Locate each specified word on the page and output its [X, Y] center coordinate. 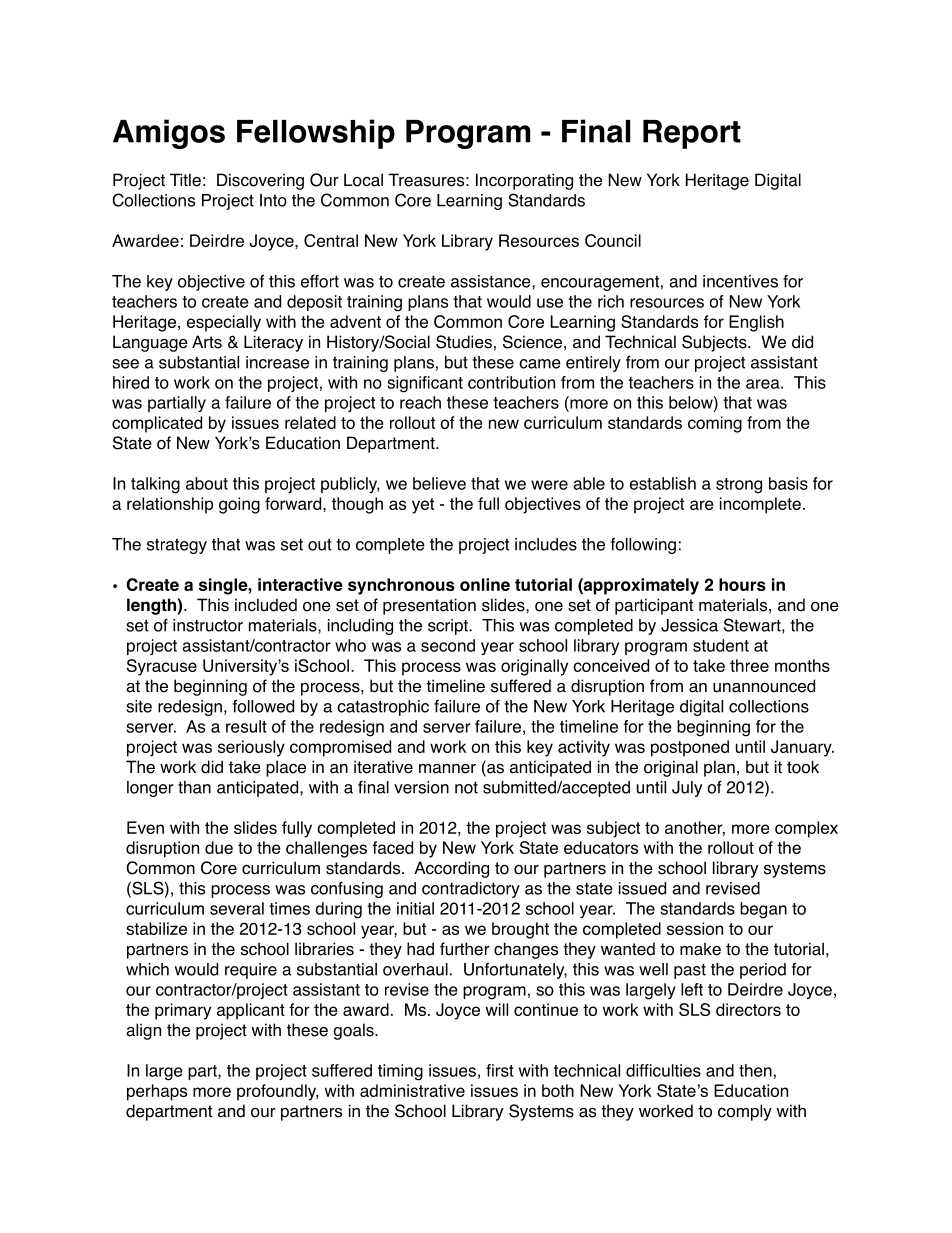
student [721, 645]
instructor [208, 625]
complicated [157, 424]
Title [185, 180]
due [219, 847]
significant [425, 384]
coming [715, 424]
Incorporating [524, 181]
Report [692, 134]
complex [806, 829]
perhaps [157, 1092]
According [451, 869]
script [449, 627]
